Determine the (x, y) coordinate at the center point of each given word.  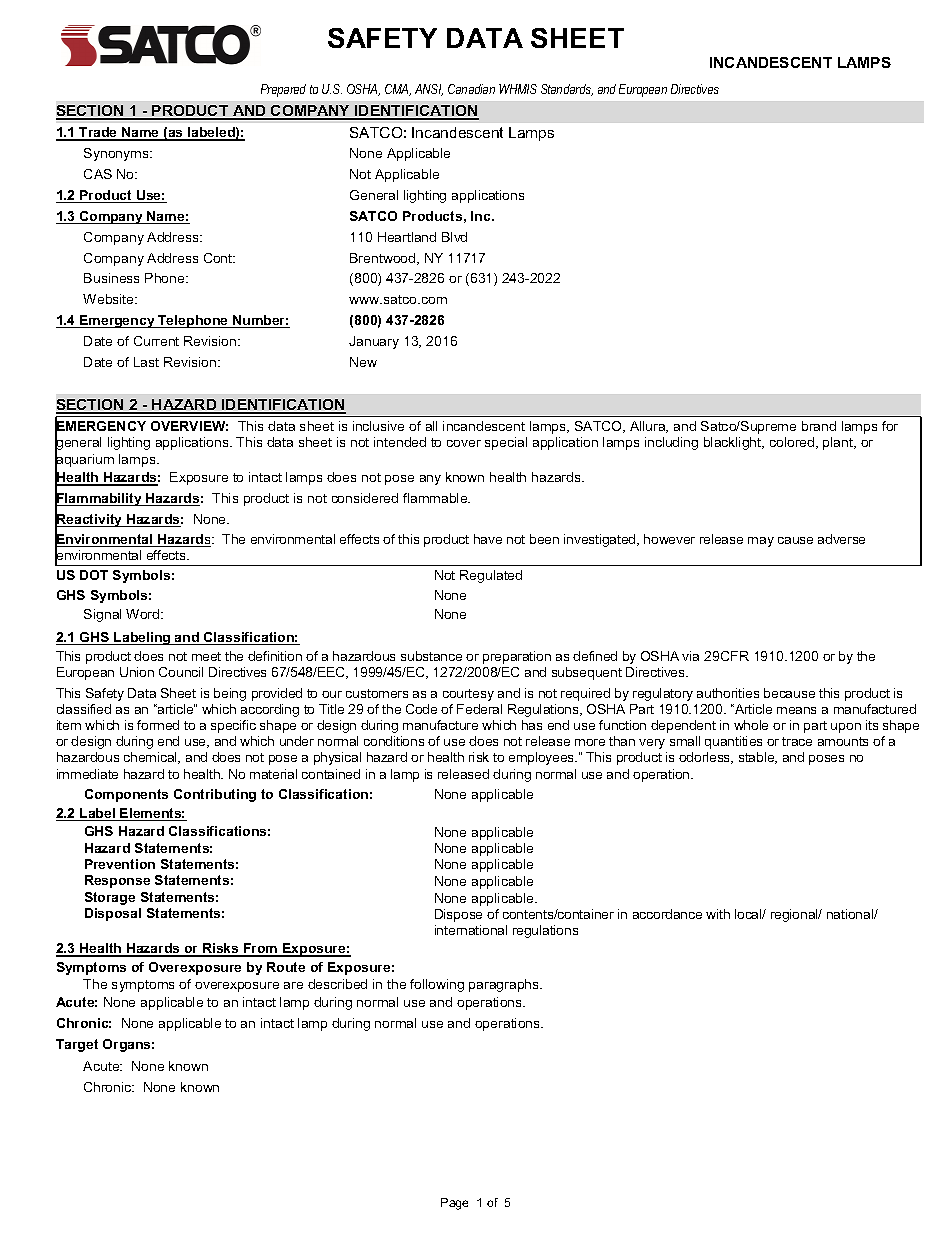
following (437, 985)
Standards (567, 90)
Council (181, 672)
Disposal (113, 914)
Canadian (471, 89)
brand (819, 426)
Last (146, 362)
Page (454, 1204)
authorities (728, 693)
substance (431, 656)
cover (464, 443)
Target (77, 1045)
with (718, 914)
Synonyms (117, 154)
